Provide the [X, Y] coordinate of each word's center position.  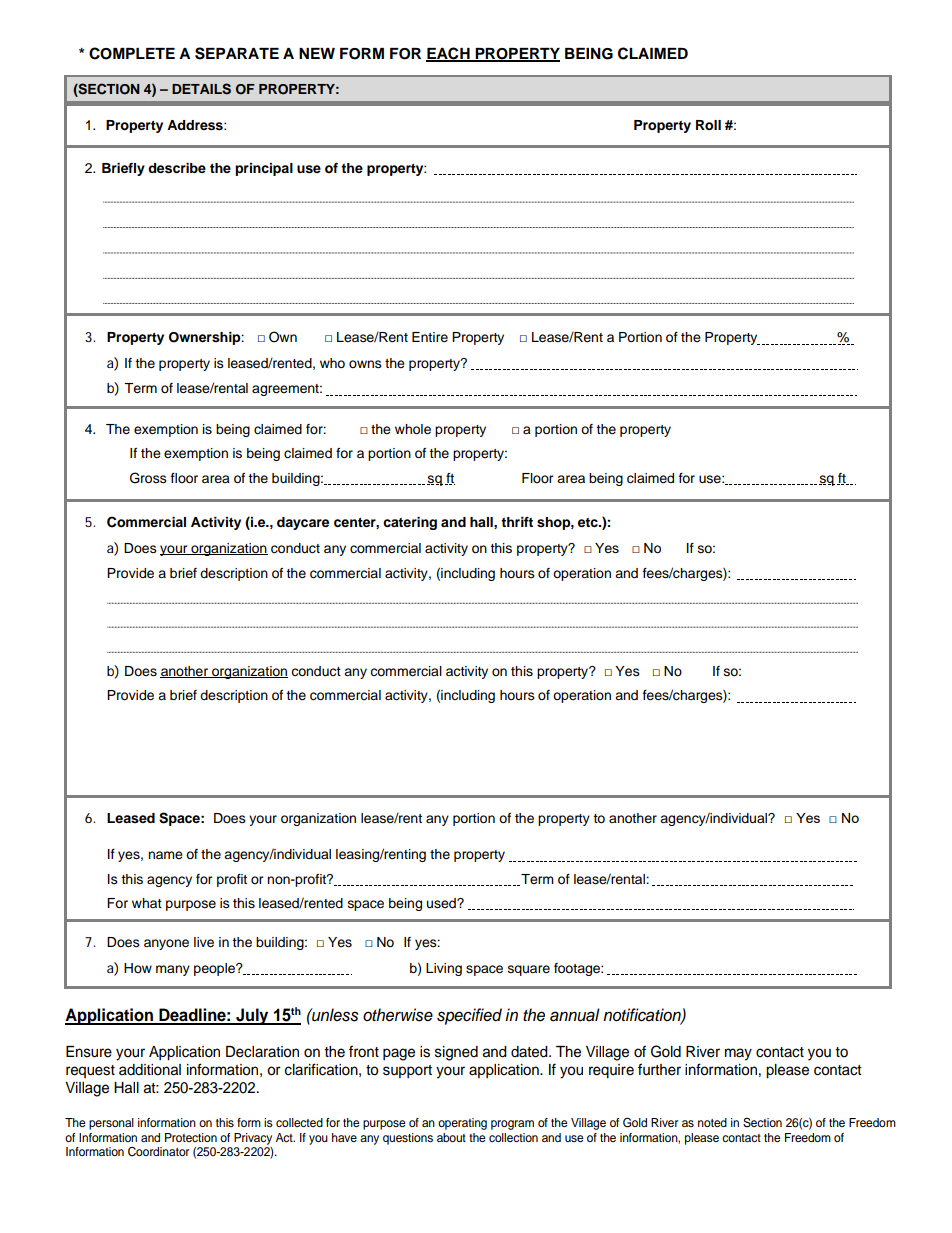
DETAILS [201, 89]
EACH [449, 54]
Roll [708, 125]
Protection [191, 1137]
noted [712, 1122]
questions [408, 1139]
